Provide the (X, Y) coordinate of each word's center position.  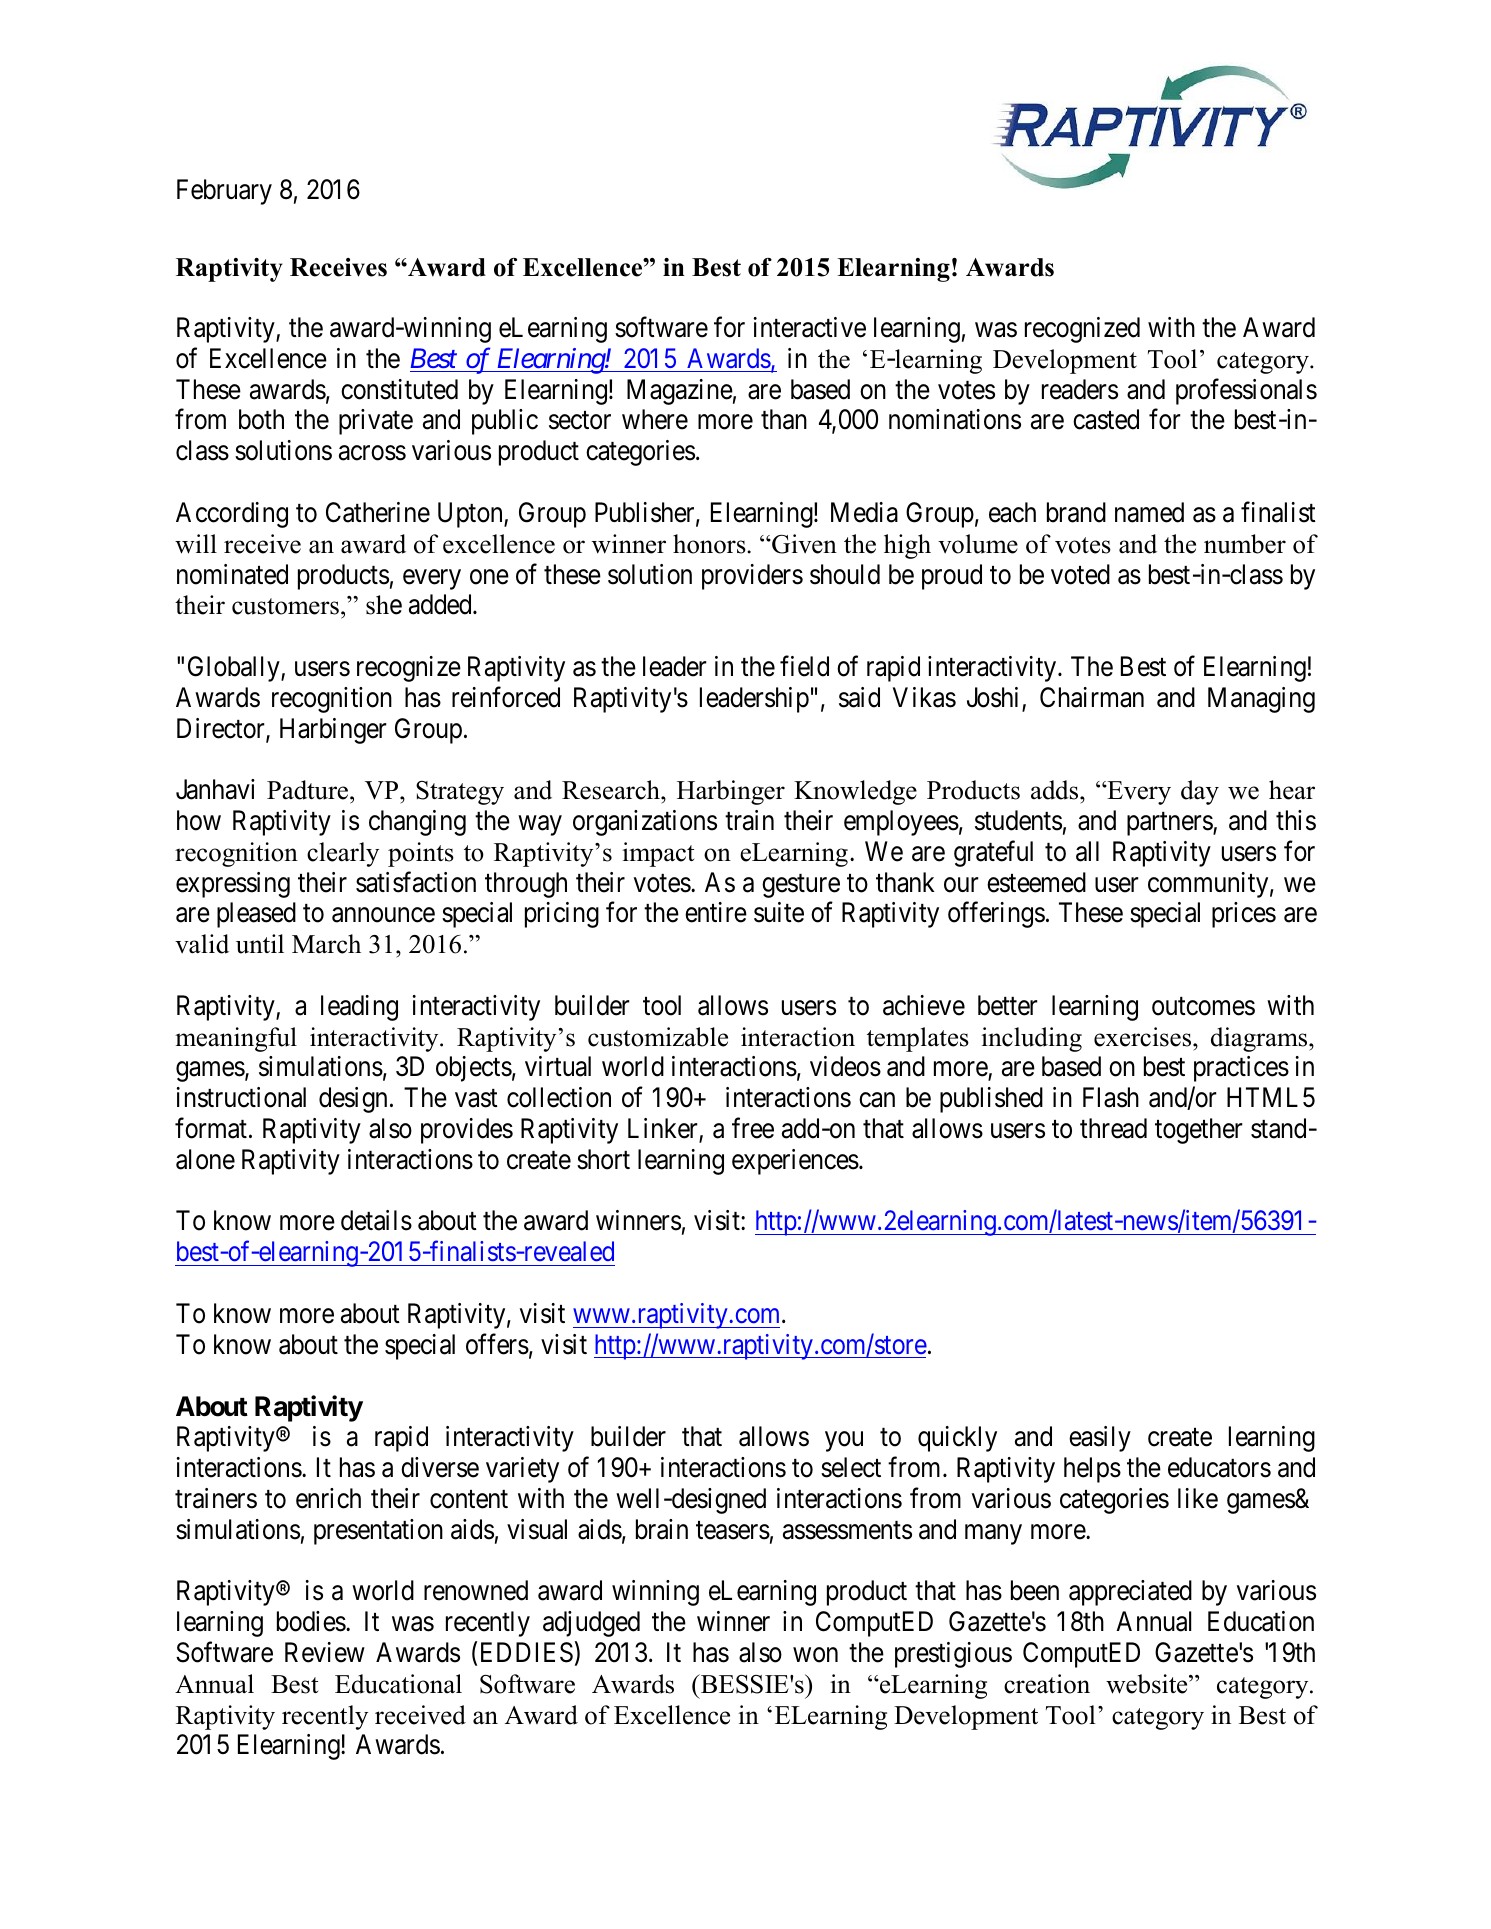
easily (1100, 1439)
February (224, 192)
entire (716, 912)
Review (325, 1652)
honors (710, 544)
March (326, 944)
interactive (809, 327)
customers (285, 606)
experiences (795, 1162)
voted (1080, 574)
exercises (1144, 1037)
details (376, 1220)
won (815, 1655)
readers (1080, 389)
